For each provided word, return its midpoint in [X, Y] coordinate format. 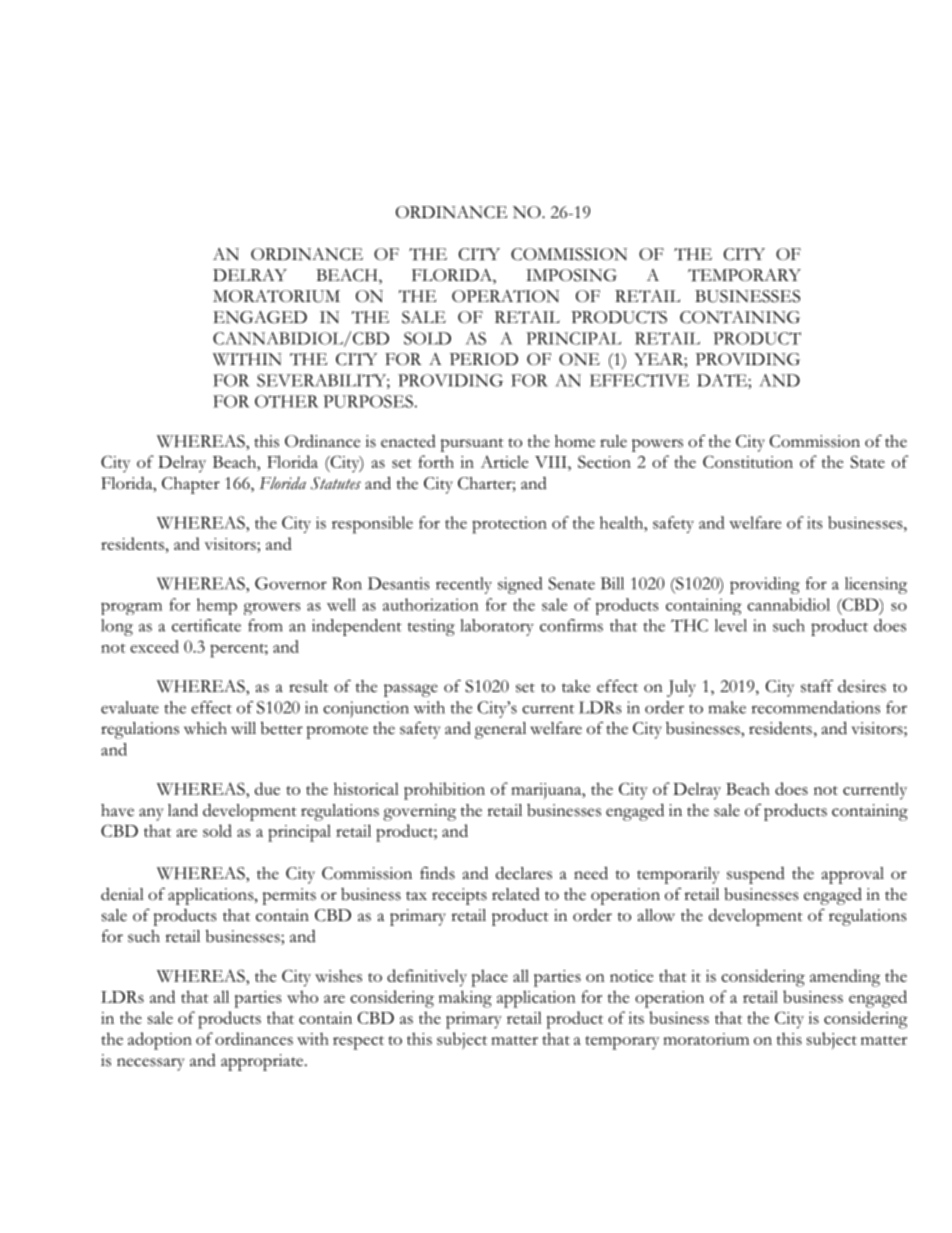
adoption [160, 1041]
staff [817, 686]
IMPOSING [571, 275]
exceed [154, 646]
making [465, 999]
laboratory [497, 627]
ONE [579, 359]
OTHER [287, 401]
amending [845, 978]
